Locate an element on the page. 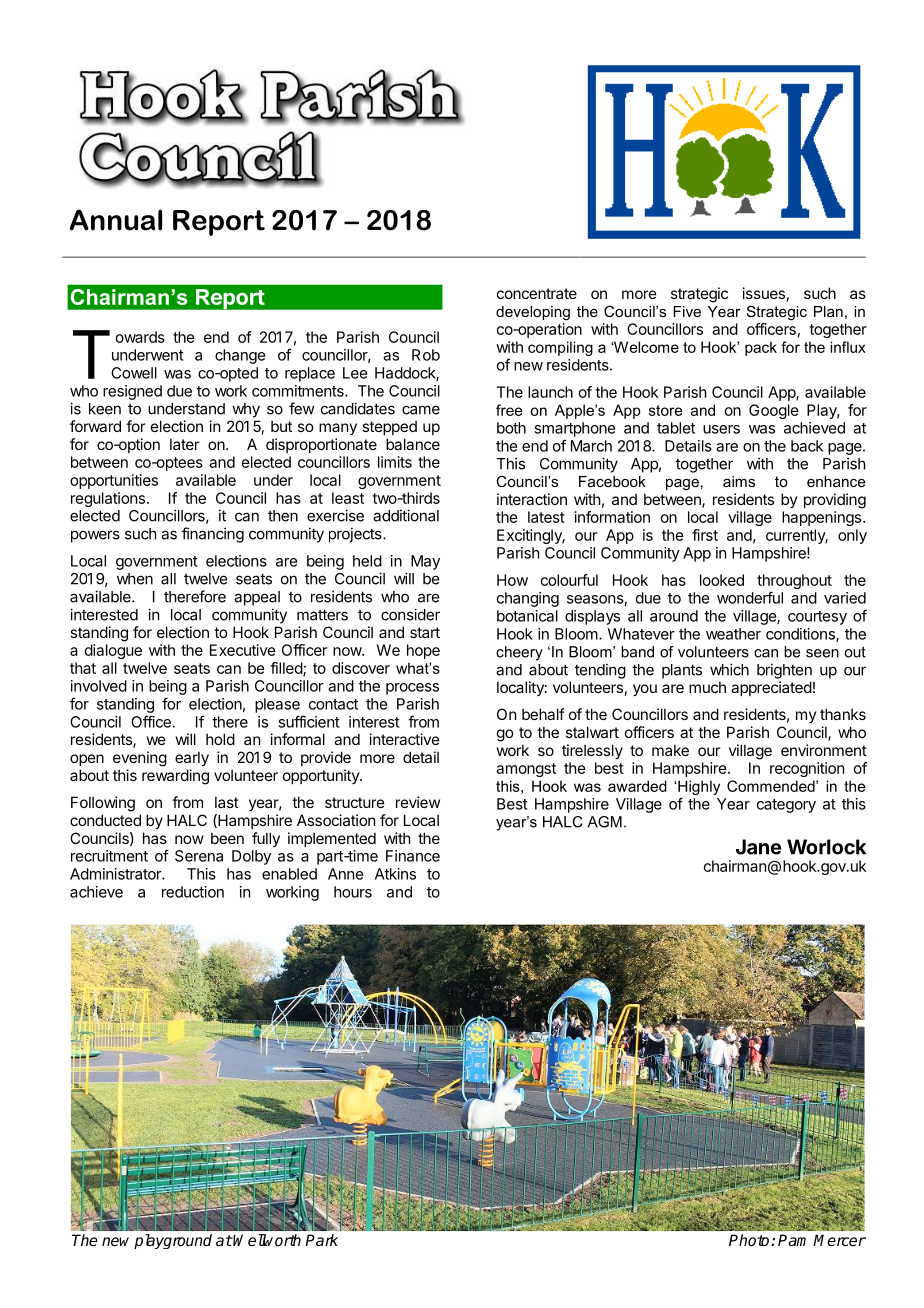 The height and width of the page is (1308, 924). interactive is located at coordinates (405, 739).
